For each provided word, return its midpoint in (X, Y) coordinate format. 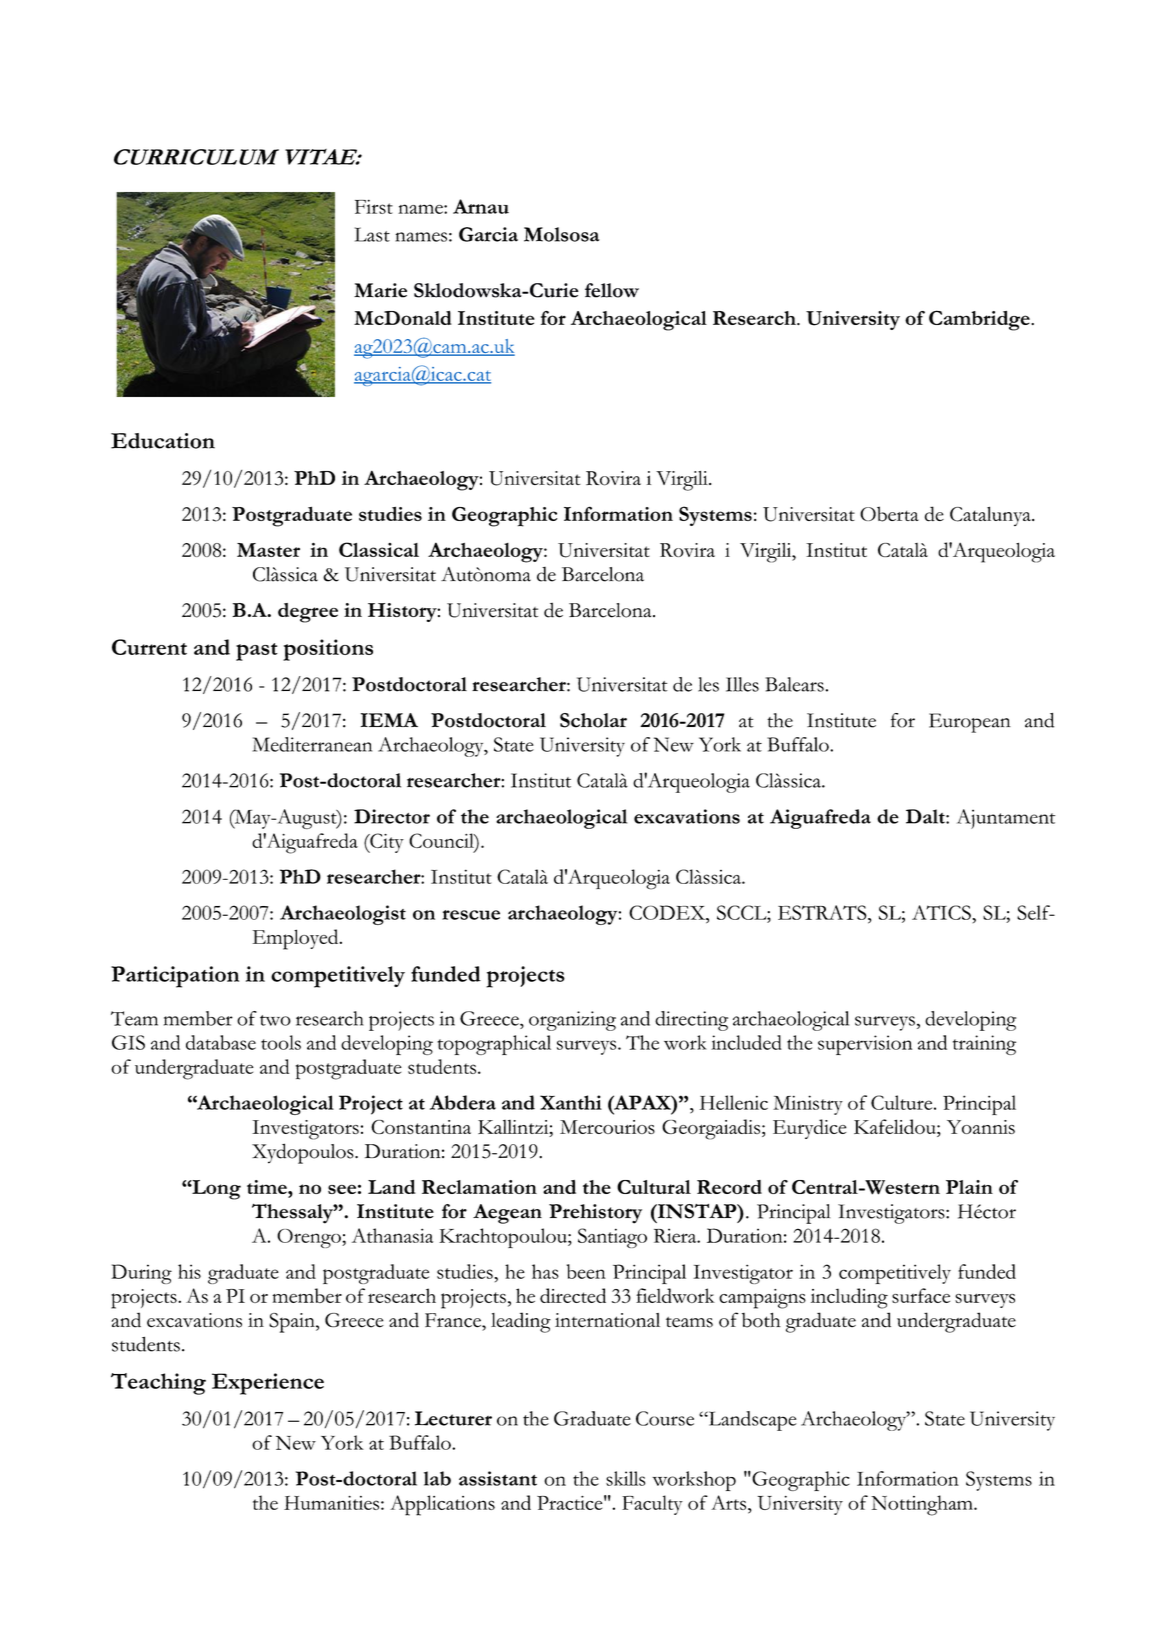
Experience (268, 1384)
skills (625, 1478)
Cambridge (980, 320)
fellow (612, 290)
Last (372, 234)
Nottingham (923, 1505)
